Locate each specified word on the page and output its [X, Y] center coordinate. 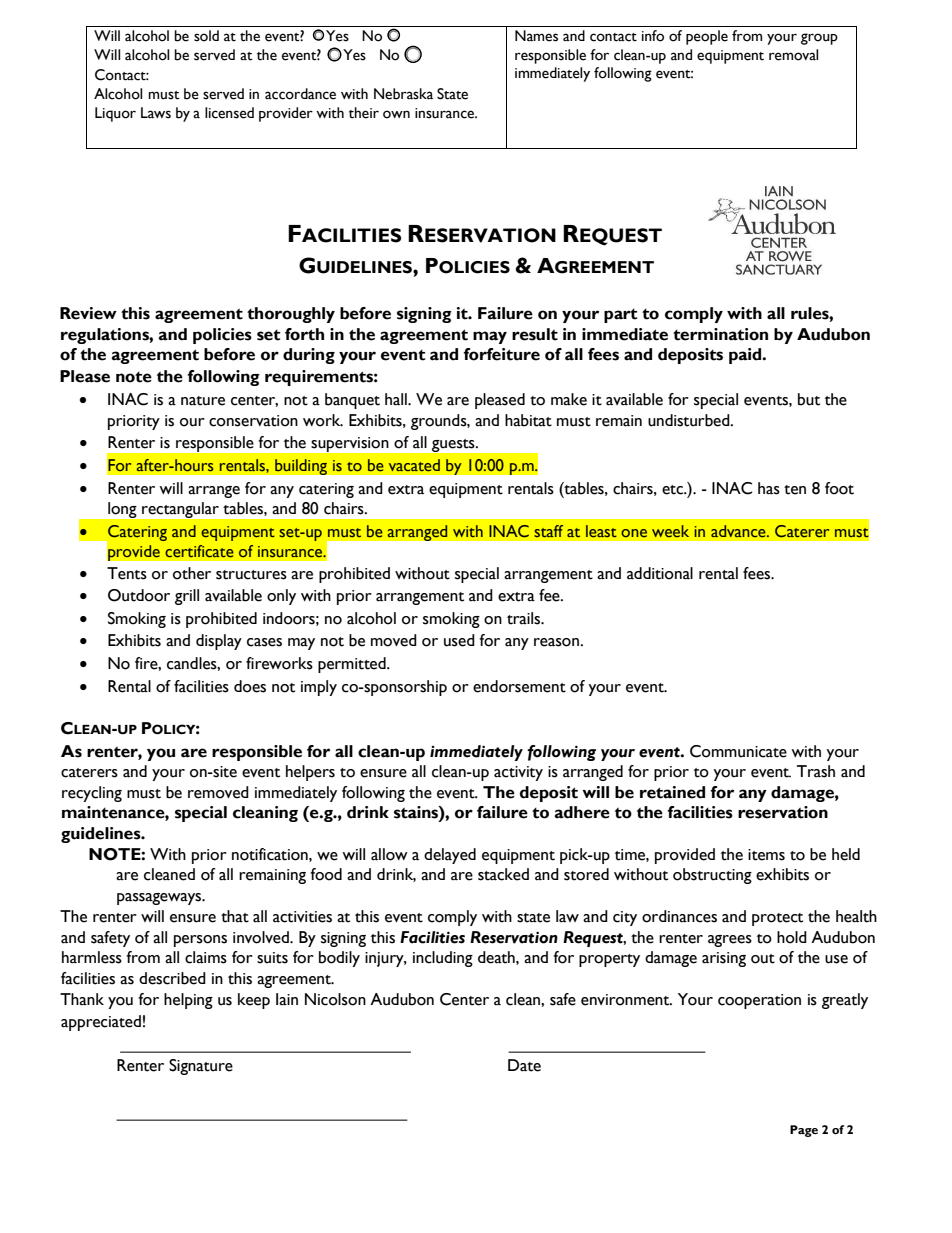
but [809, 399]
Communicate [738, 751]
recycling [92, 794]
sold [206, 36]
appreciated [101, 1023]
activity [518, 773]
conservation [253, 421]
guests [454, 445]
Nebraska [403, 94]
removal [793, 55]
